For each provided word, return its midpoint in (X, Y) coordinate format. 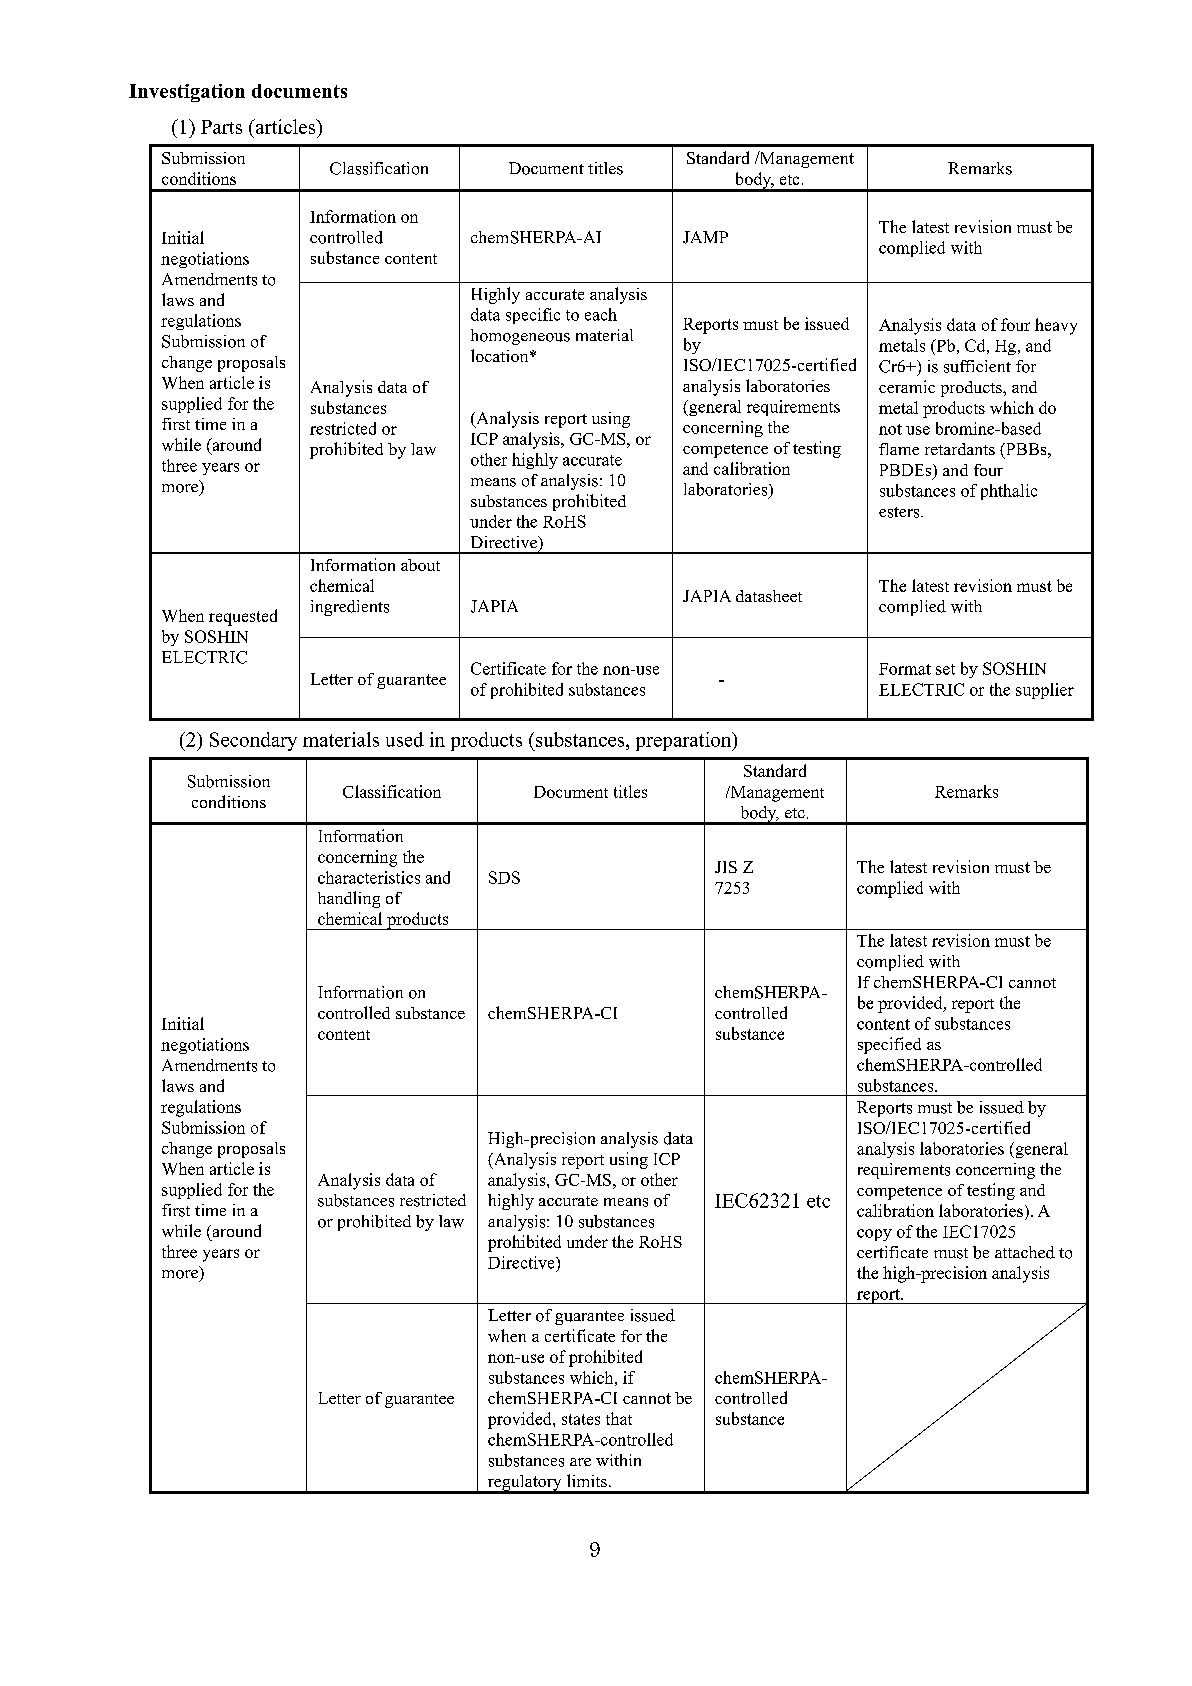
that (619, 1418)
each (601, 314)
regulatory (524, 1484)
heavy (1056, 326)
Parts (221, 127)
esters (900, 512)
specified (889, 1045)
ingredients (350, 608)
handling (349, 899)
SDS (504, 877)
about (420, 565)
